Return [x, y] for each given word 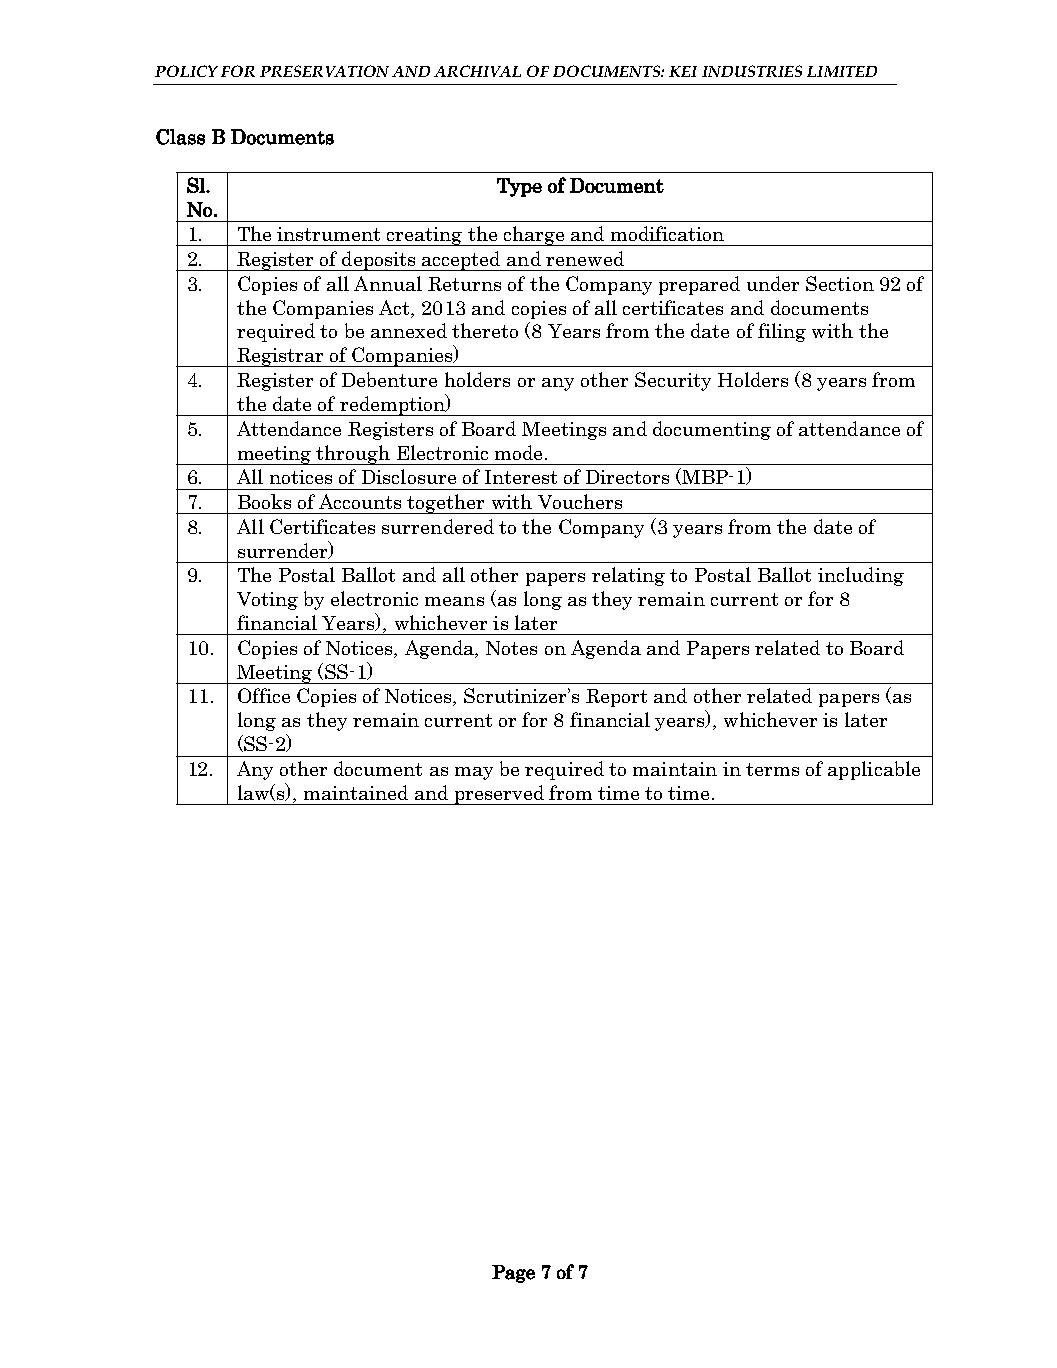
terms [772, 769]
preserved [499, 795]
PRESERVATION [324, 71]
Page [513, 1274]
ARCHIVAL [477, 71]
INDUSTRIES [752, 71]
